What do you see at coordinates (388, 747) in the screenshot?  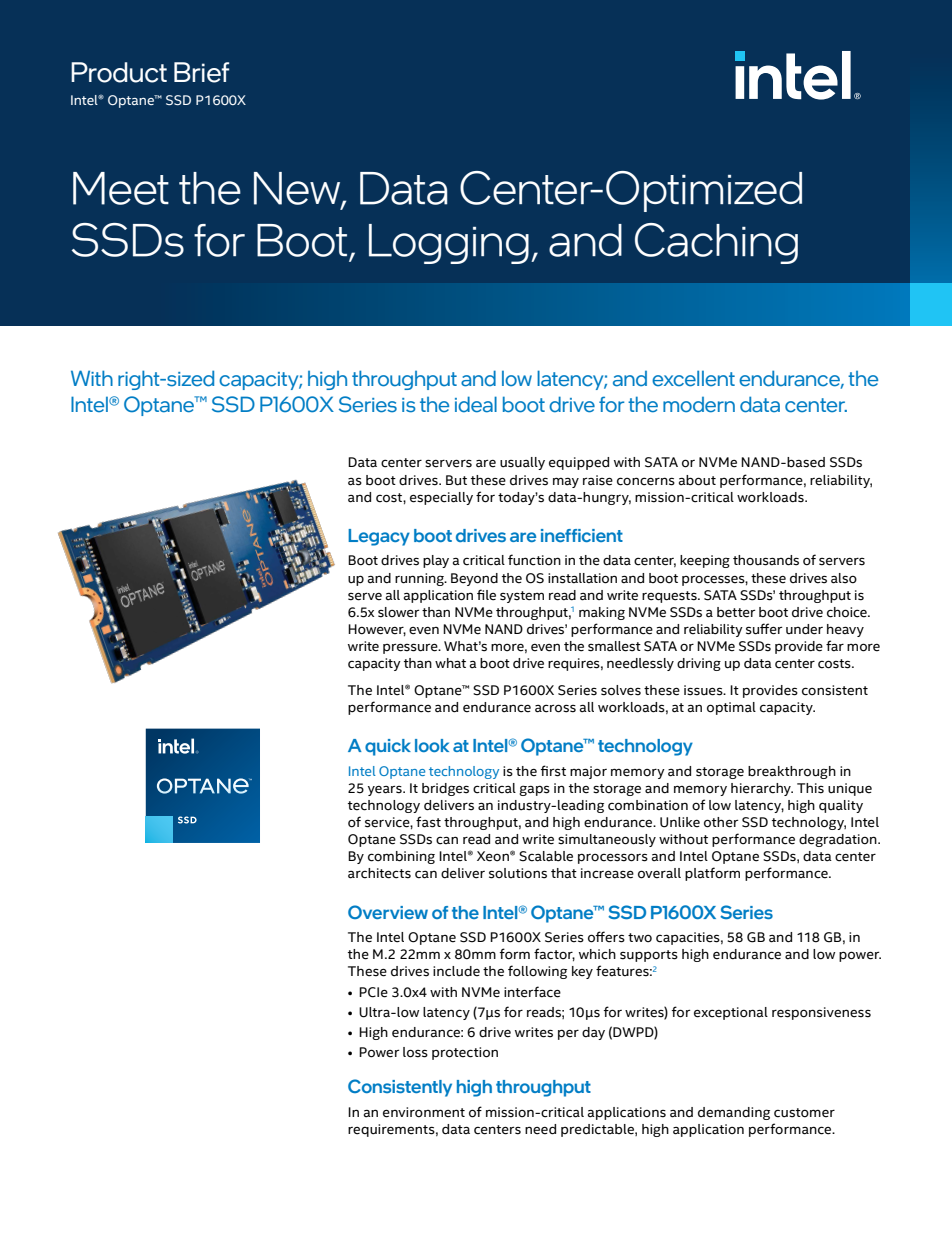 I see `quick` at bounding box center [388, 747].
